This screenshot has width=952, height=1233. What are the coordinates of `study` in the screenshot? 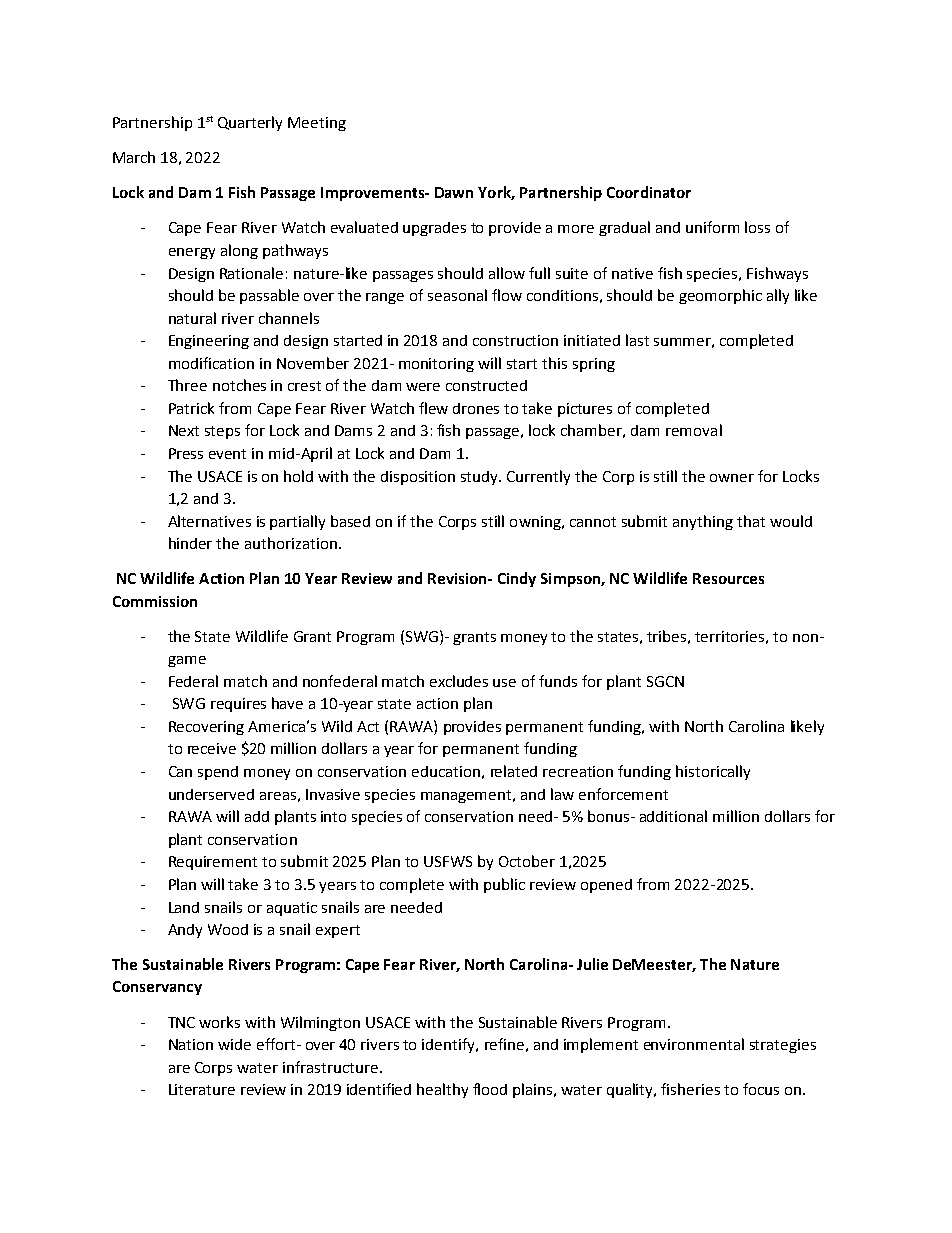 It's located at (481, 478).
